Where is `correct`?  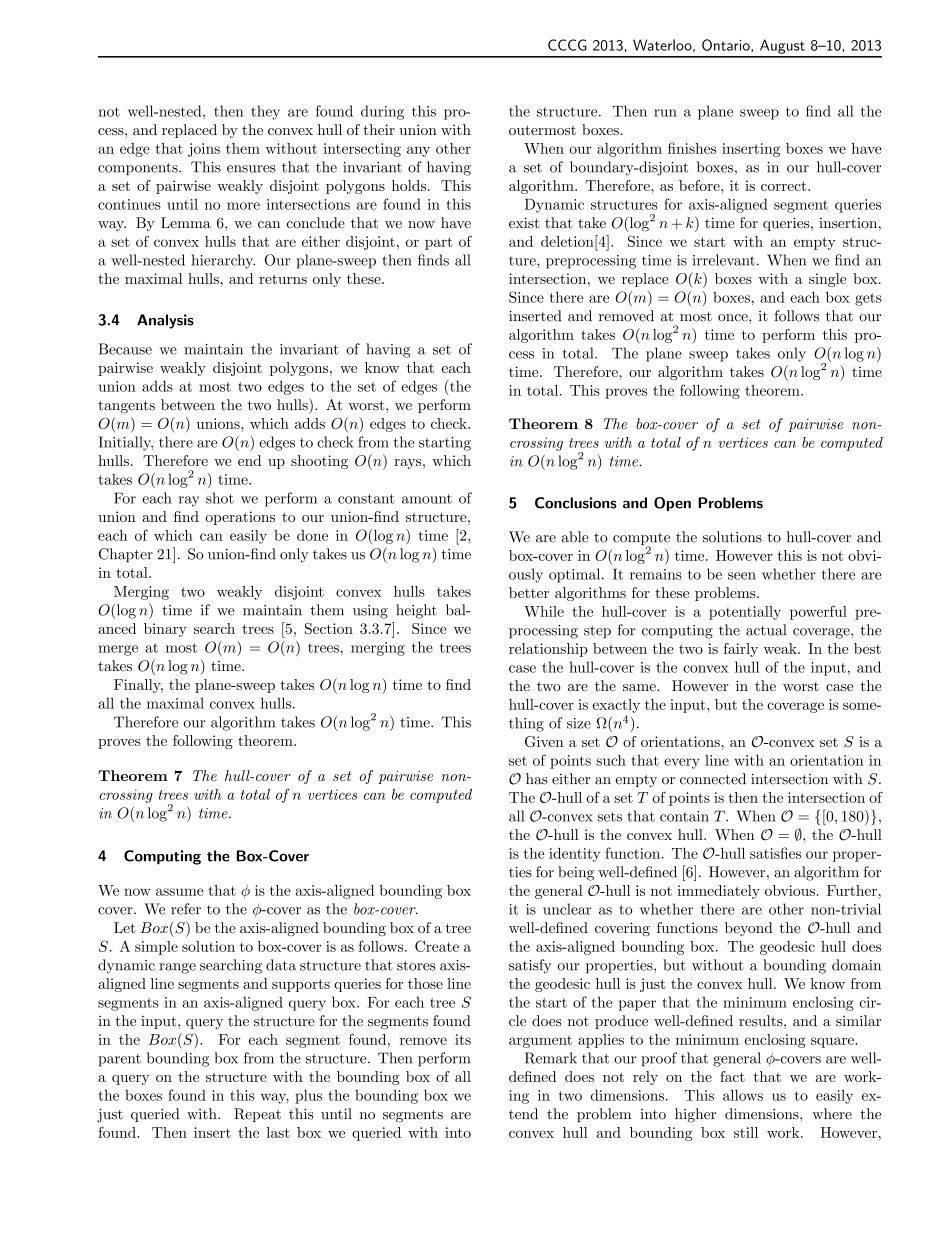
correct is located at coordinates (785, 186).
